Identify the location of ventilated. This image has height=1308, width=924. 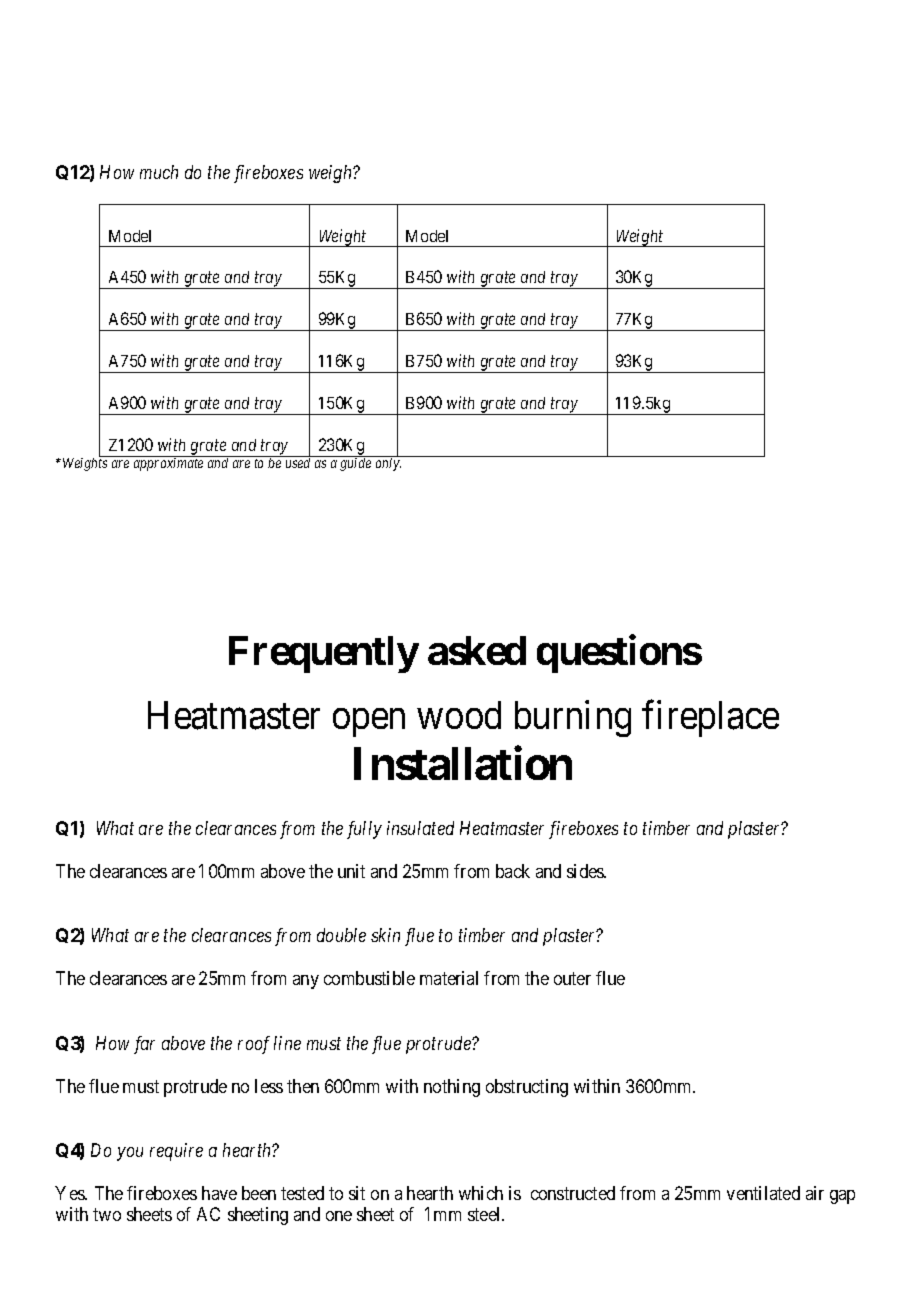
(763, 1193).
